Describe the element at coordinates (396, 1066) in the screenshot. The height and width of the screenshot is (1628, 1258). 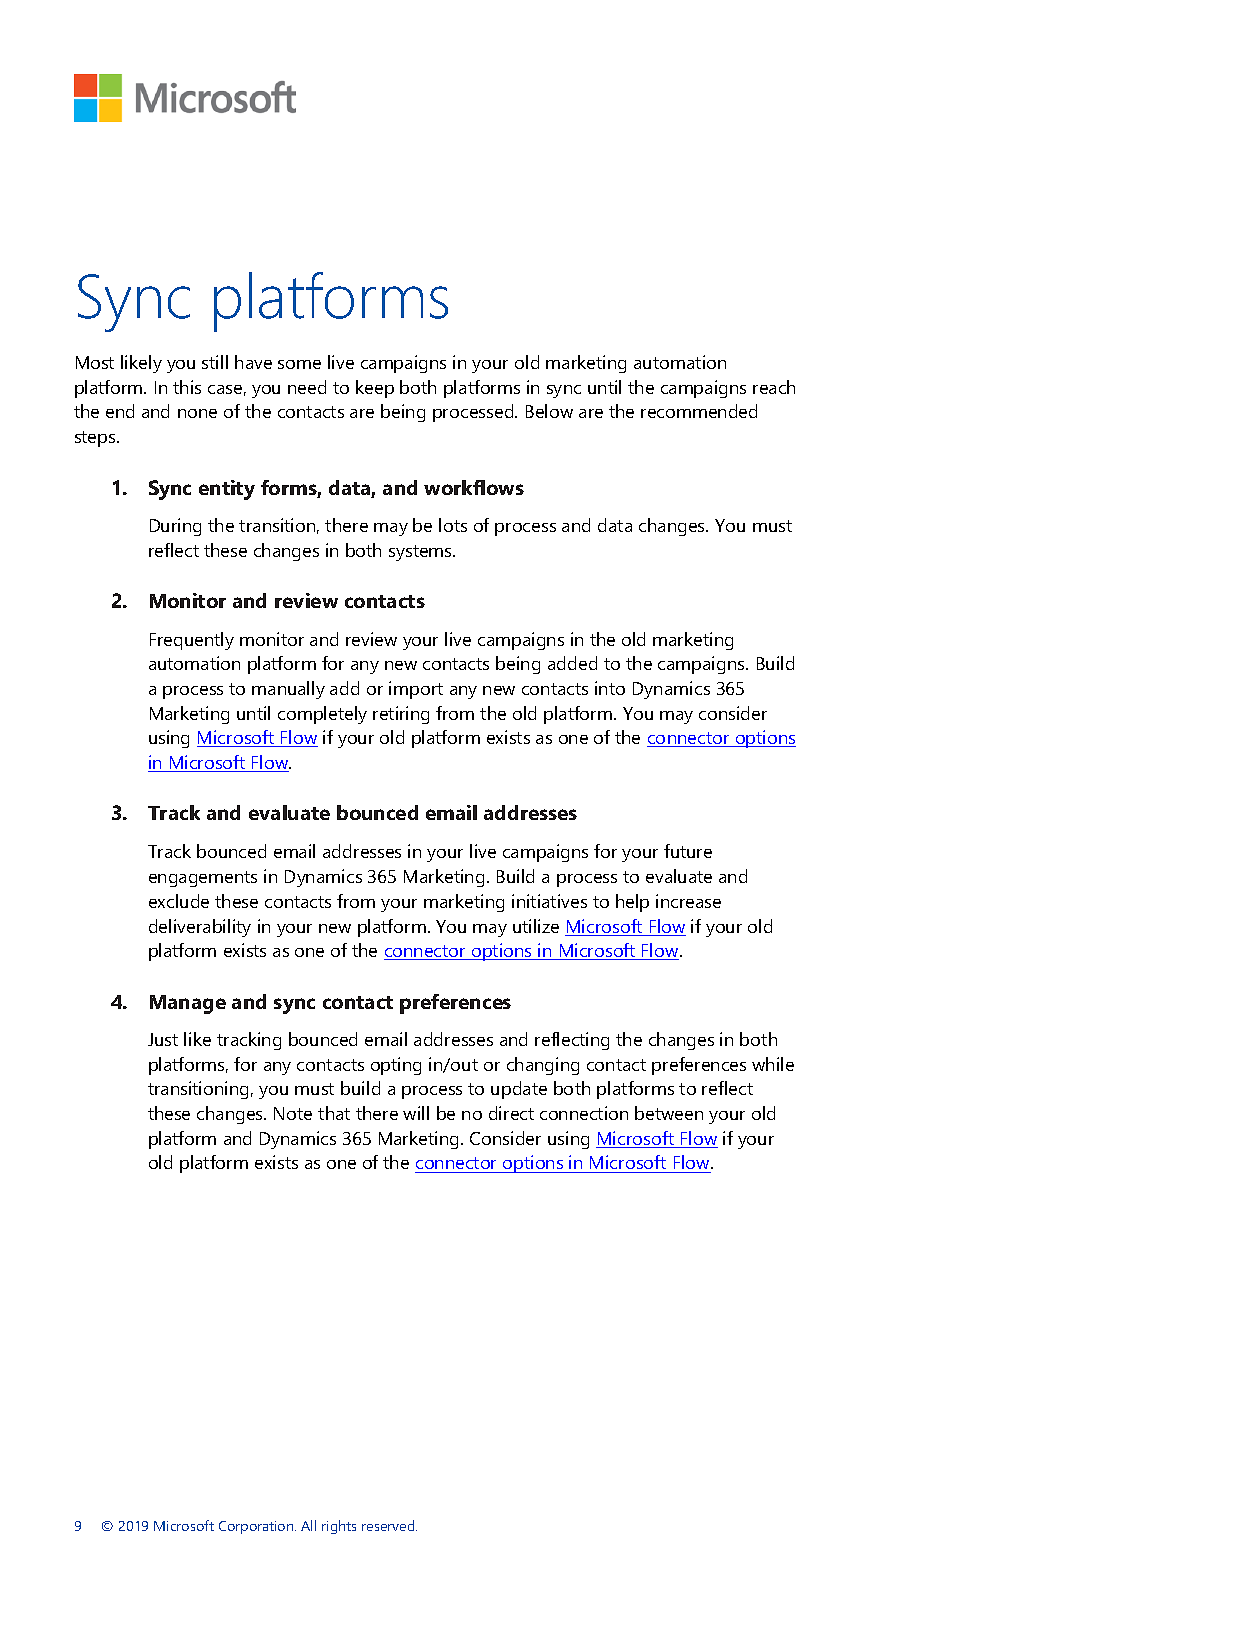
I see `opting` at that location.
